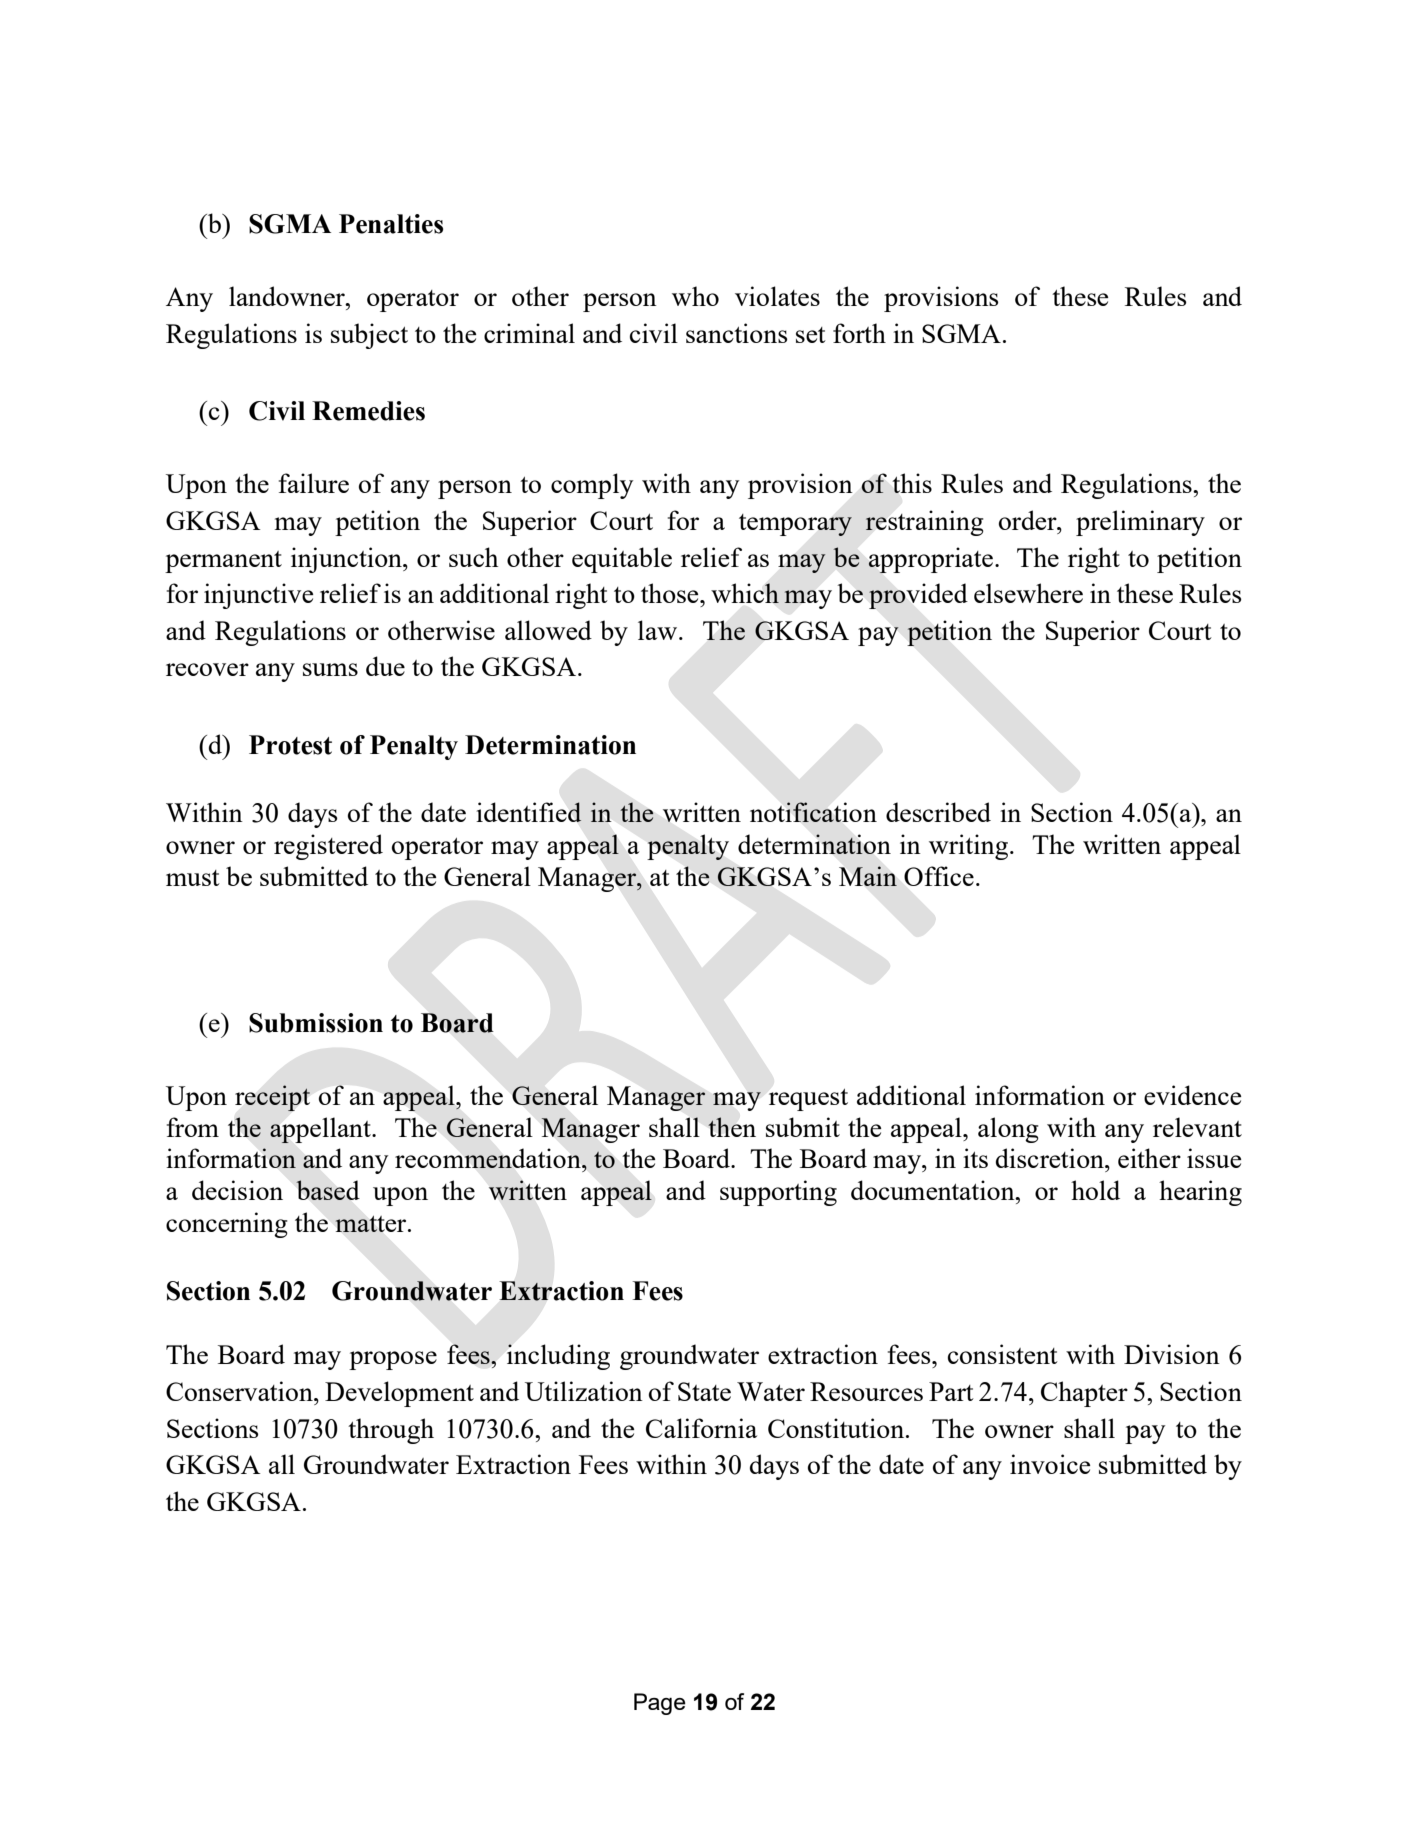  I want to click on elsewhere, so click(1028, 593).
